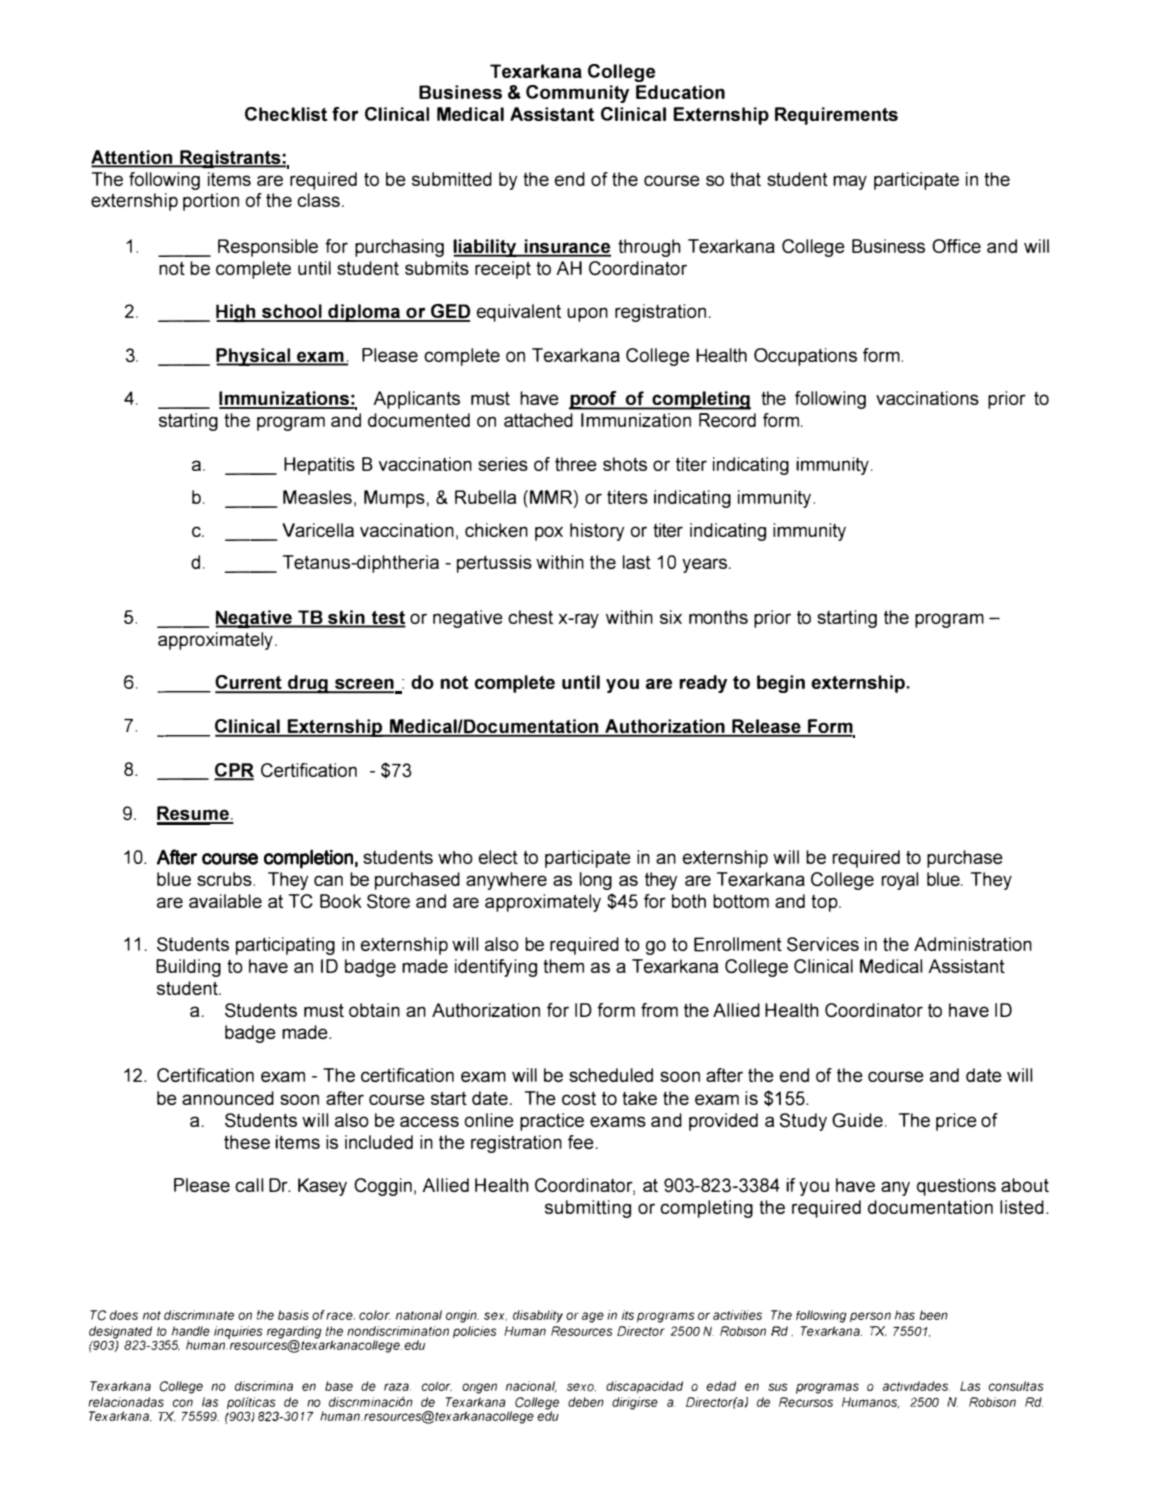  I want to click on been, so click(934, 1315).
